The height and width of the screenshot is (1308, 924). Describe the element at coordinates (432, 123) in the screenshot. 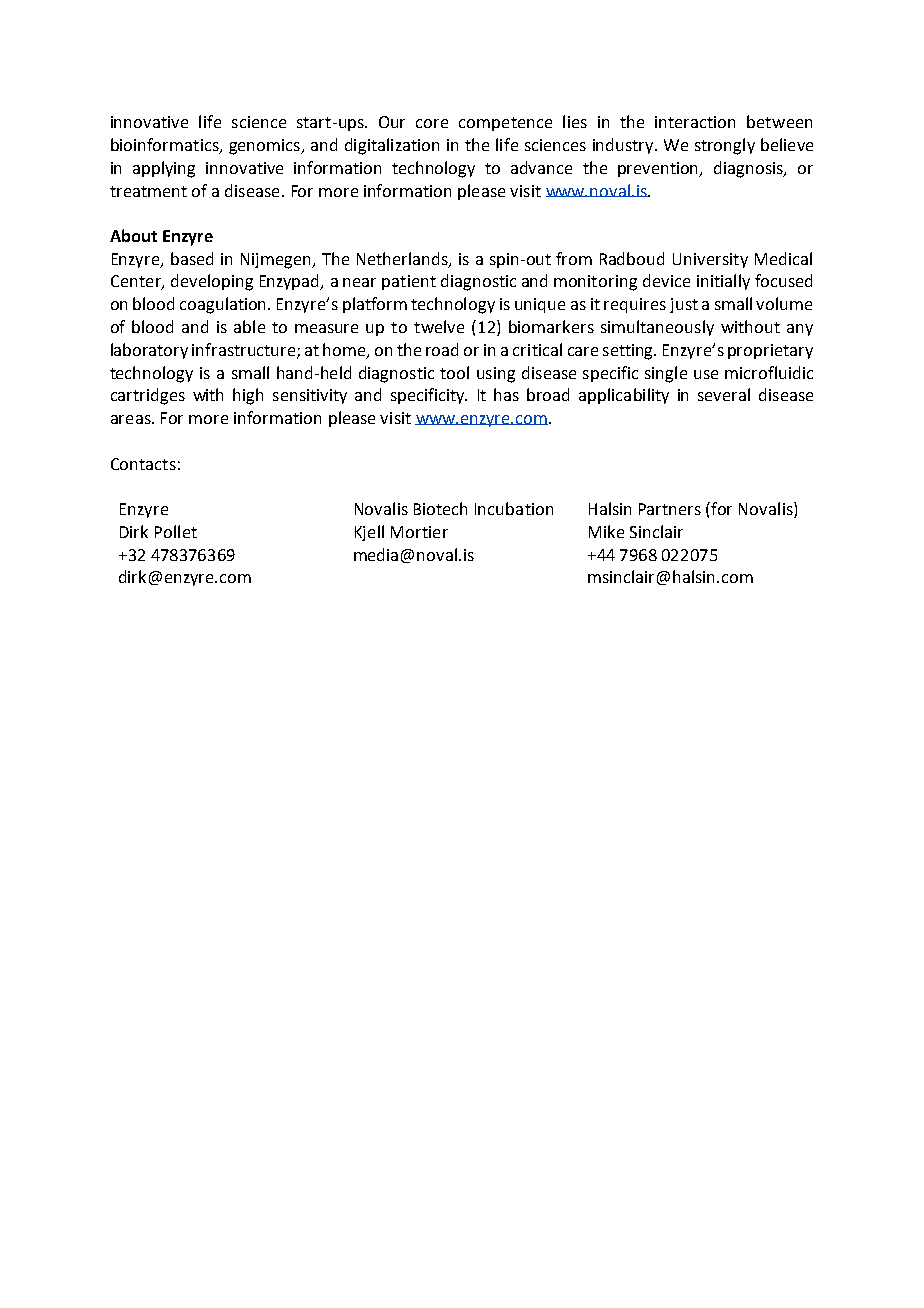

I see `core` at that location.
